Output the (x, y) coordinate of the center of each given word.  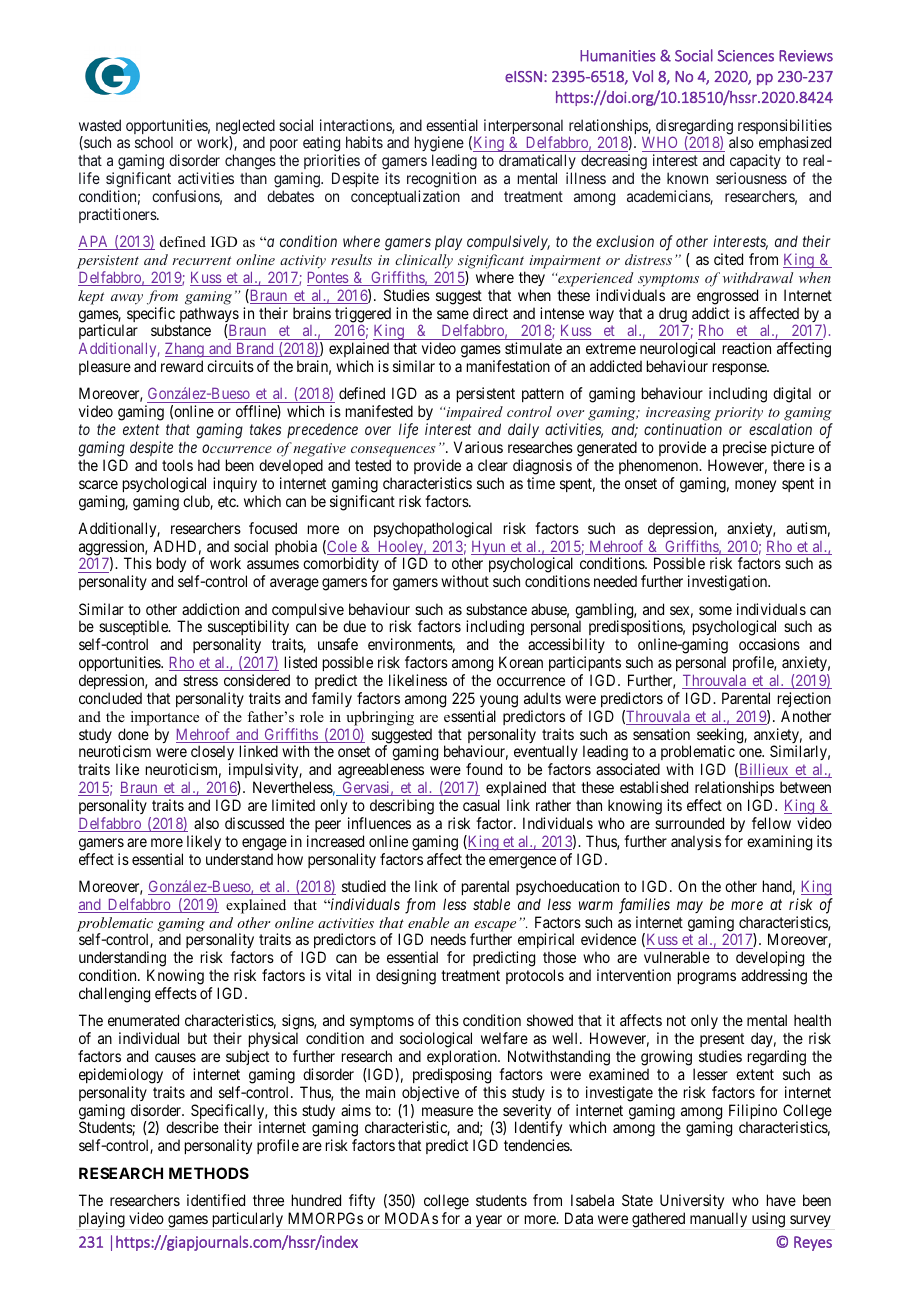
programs (707, 978)
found (484, 769)
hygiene (439, 145)
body (171, 566)
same (453, 314)
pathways (209, 316)
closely (212, 754)
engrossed (727, 297)
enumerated (143, 1020)
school (154, 142)
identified (216, 1200)
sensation (661, 734)
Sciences (746, 56)
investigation (729, 583)
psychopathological (433, 530)
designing (406, 977)
